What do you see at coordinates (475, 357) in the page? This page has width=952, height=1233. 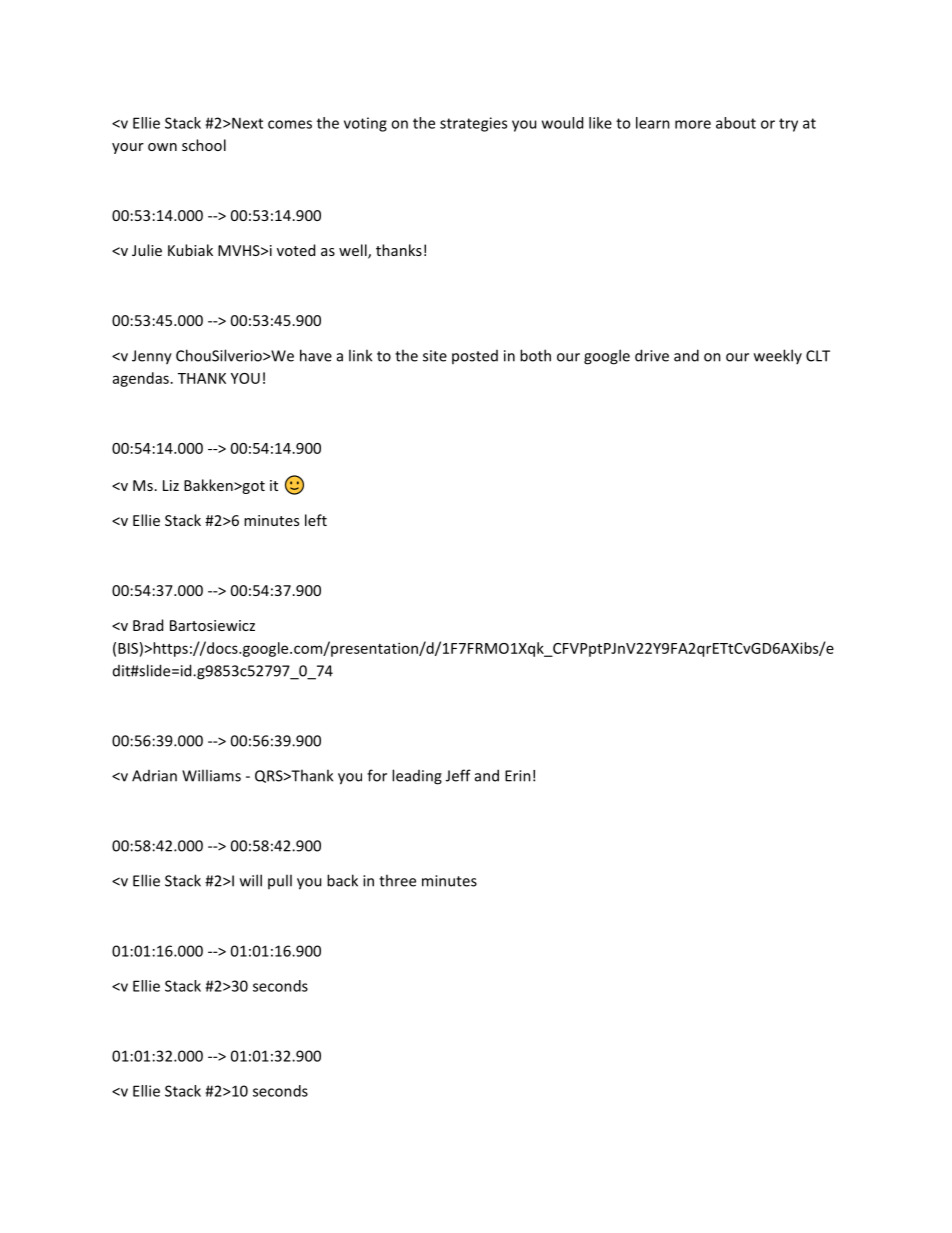 I see `posted` at bounding box center [475, 357].
